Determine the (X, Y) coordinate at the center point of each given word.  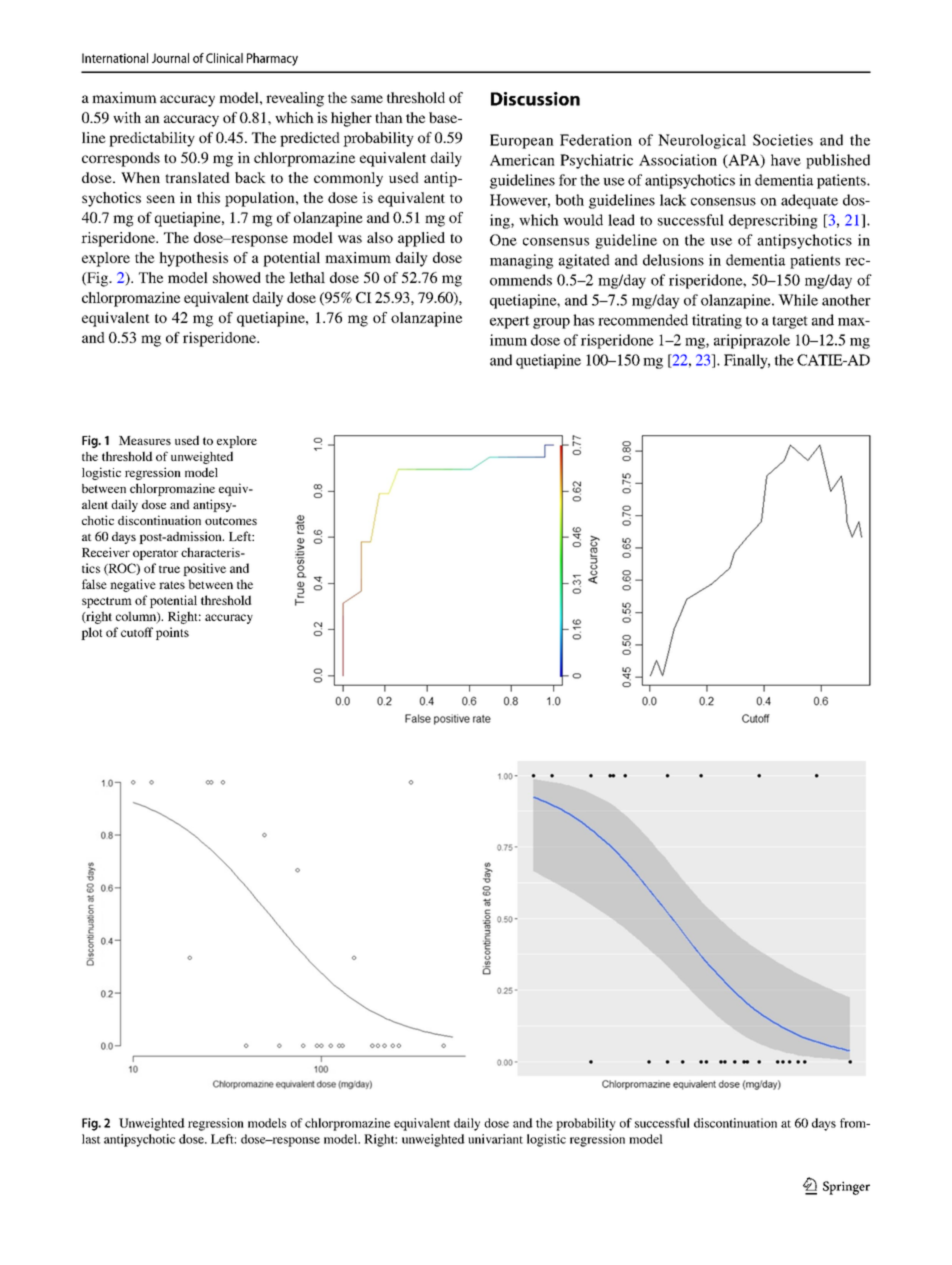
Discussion (535, 99)
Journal (170, 58)
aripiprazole (752, 341)
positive (204, 569)
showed (237, 277)
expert (510, 322)
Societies (783, 140)
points (172, 633)
